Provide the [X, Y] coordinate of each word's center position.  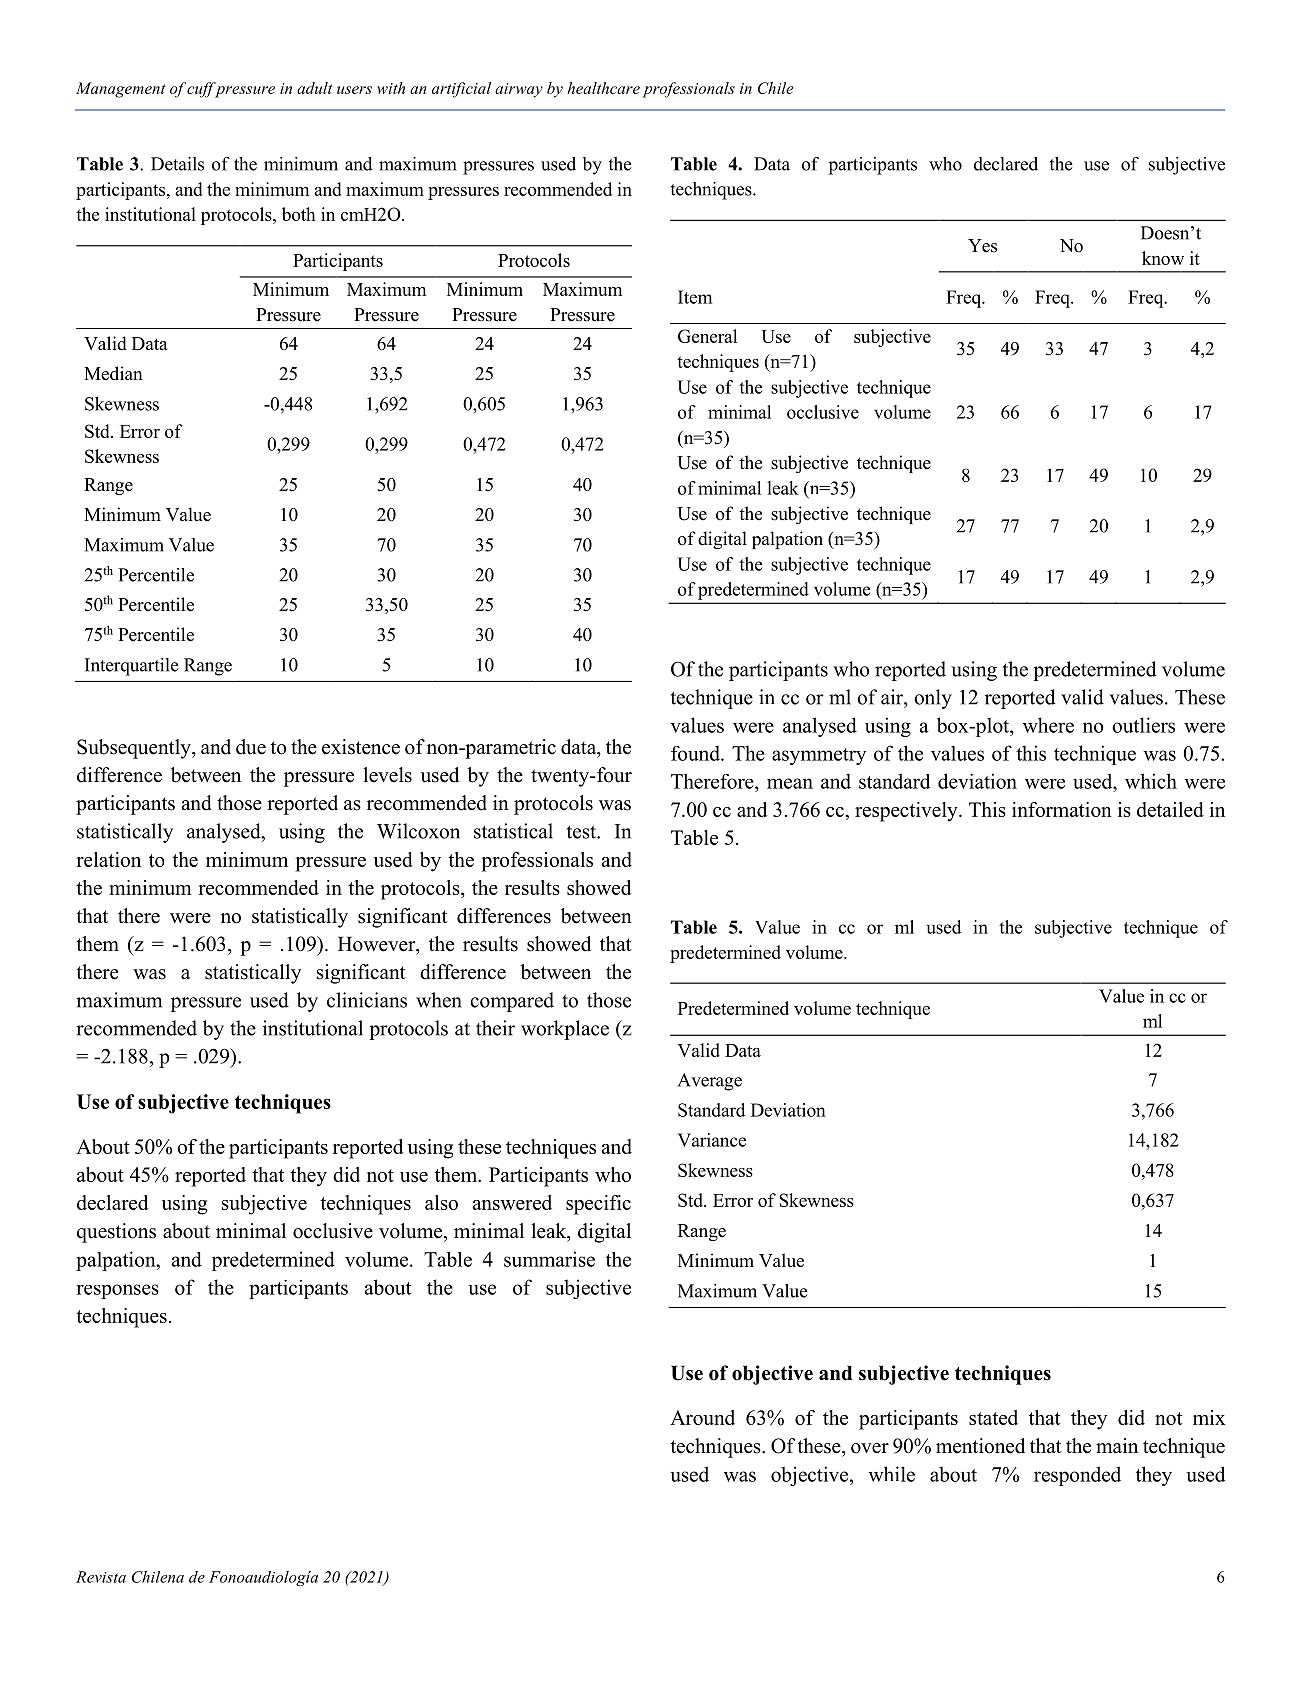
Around [702, 1417]
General [707, 336]
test [582, 832]
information [1062, 809]
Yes [982, 246]
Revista [101, 1577]
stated [993, 1417]
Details [177, 164]
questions [116, 1233]
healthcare [603, 88]
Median [113, 373]
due [251, 747]
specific [598, 1205]
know [1163, 258]
